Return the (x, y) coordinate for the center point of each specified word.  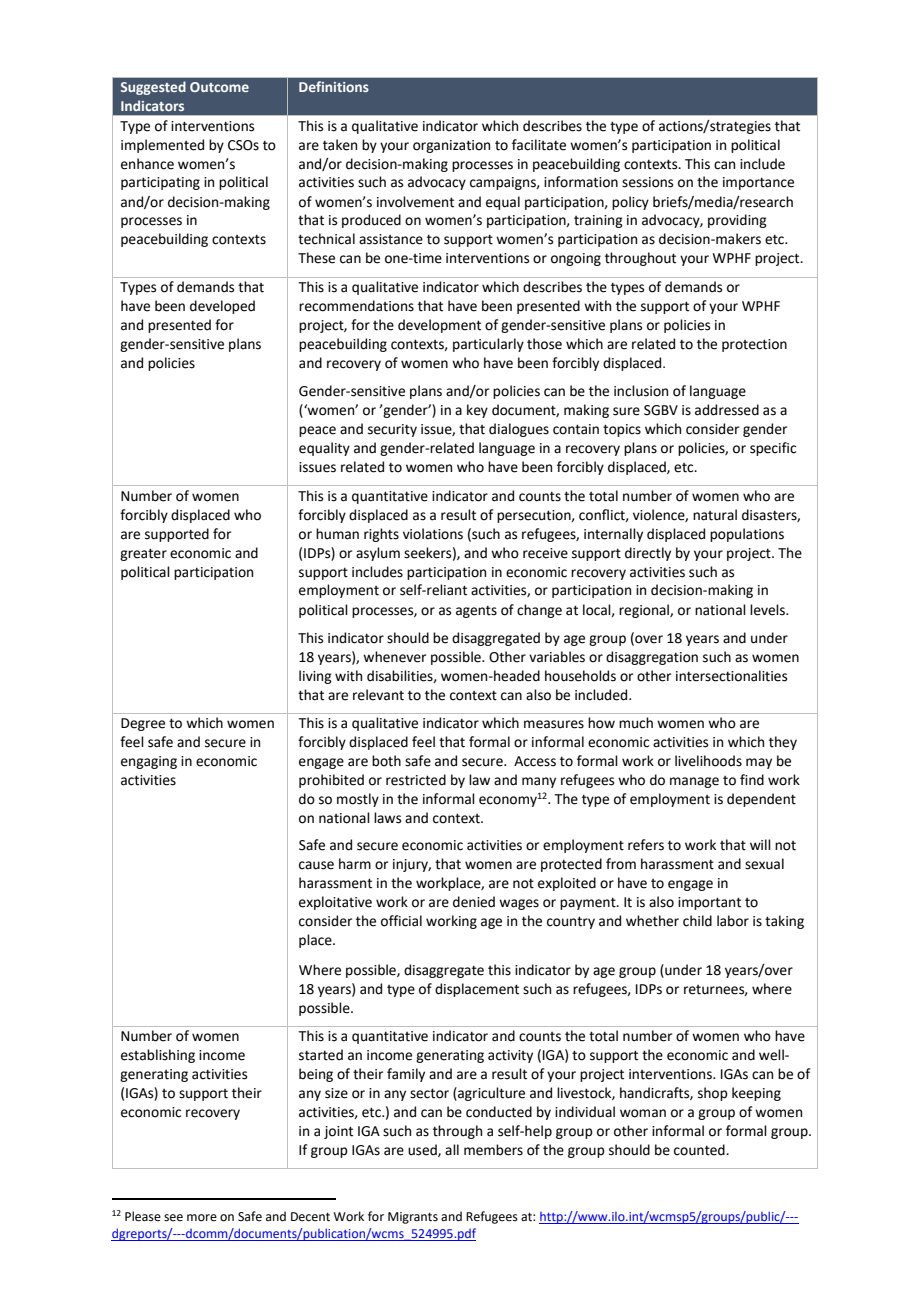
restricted (416, 780)
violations (433, 534)
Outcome (219, 87)
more (202, 1218)
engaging (149, 762)
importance (758, 183)
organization (451, 146)
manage (694, 782)
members (493, 1150)
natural (715, 515)
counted (700, 1150)
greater (143, 554)
